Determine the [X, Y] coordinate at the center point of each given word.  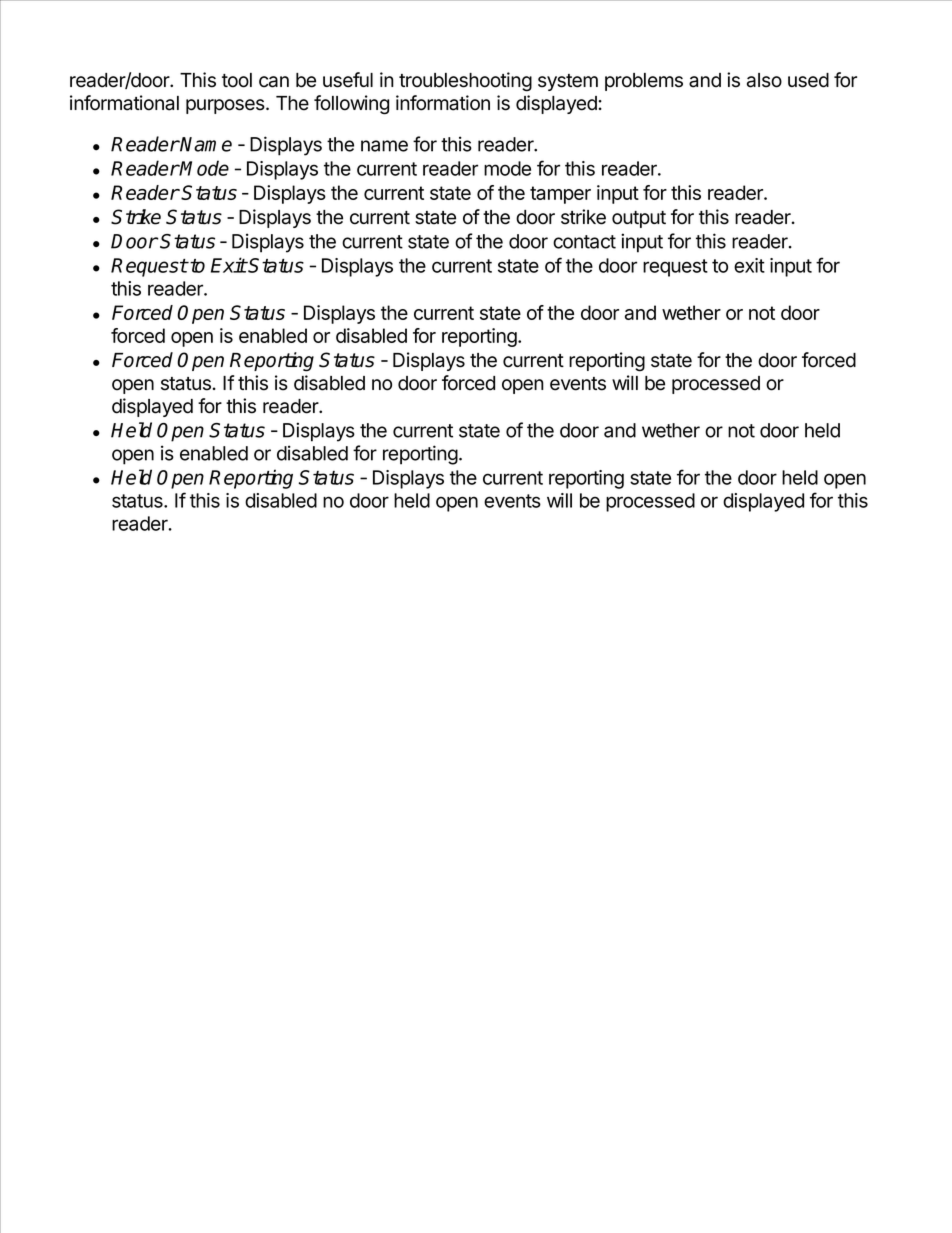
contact [584, 242]
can [274, 82]
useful [348, 80]
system [568, 82]
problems [644, 82]
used [808, 80]
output [639, 219]
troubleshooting [465, 81]
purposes [226, 106]
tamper [560, 195]
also [764, 80]
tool [237, 80]
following [351, 105]
